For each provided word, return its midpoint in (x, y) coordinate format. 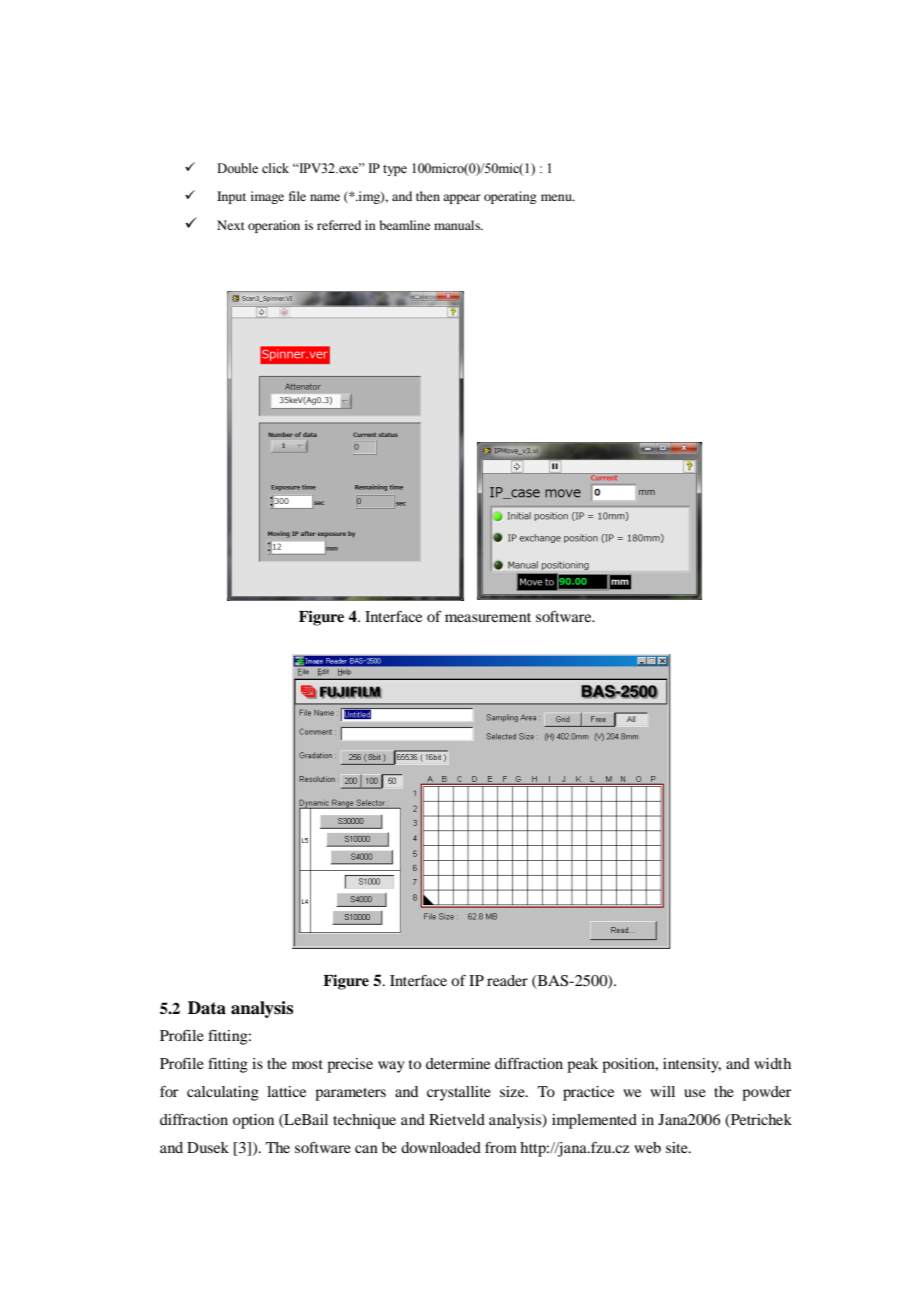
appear (462, 199)
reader (507, 980)
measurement (488, 617)
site (678, 1147)
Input (231, 197)
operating (510, 197)
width (772, 1063)
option (253, 1121)
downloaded (441, 1147)
